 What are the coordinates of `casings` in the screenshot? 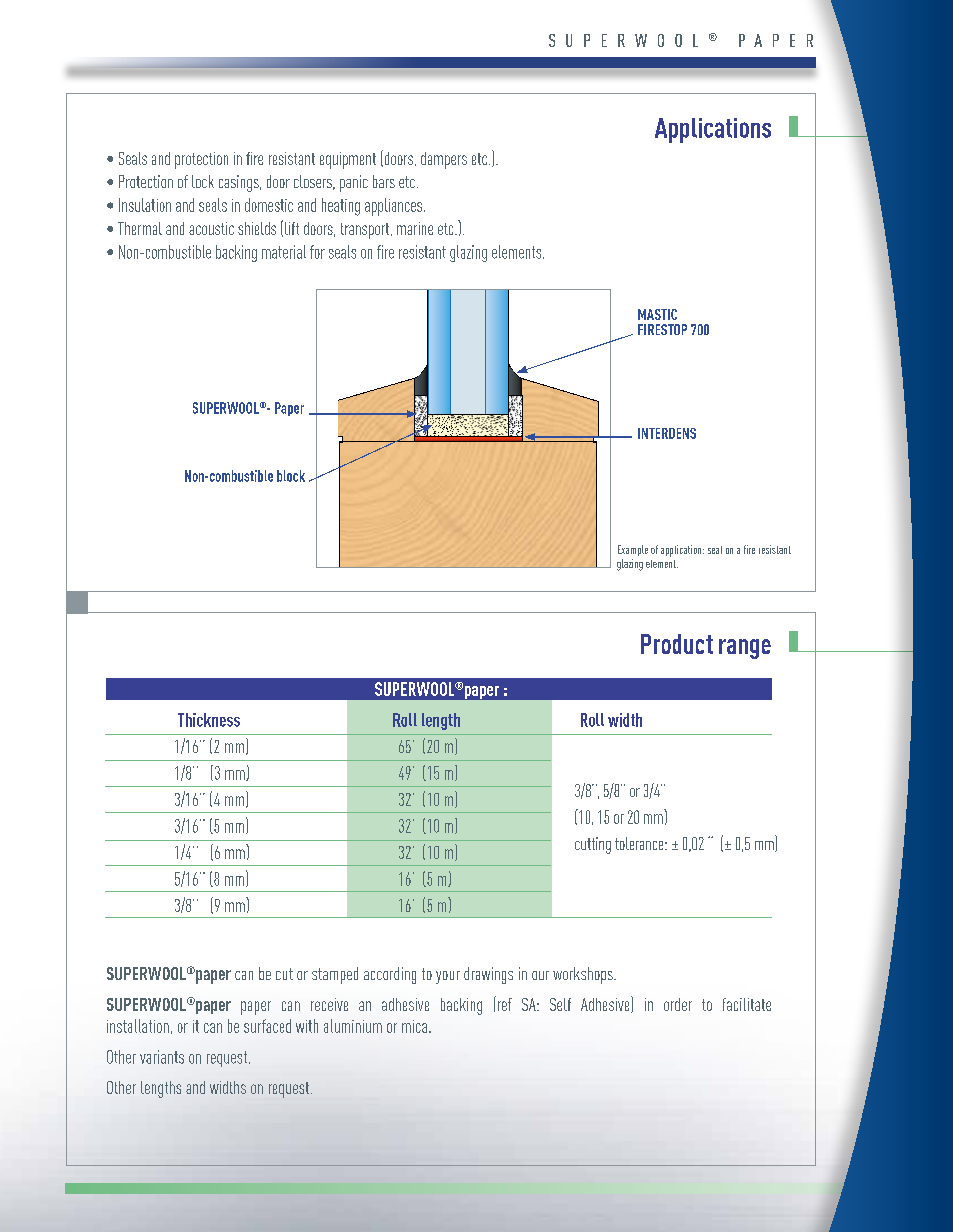 It's located at (240, 183).
